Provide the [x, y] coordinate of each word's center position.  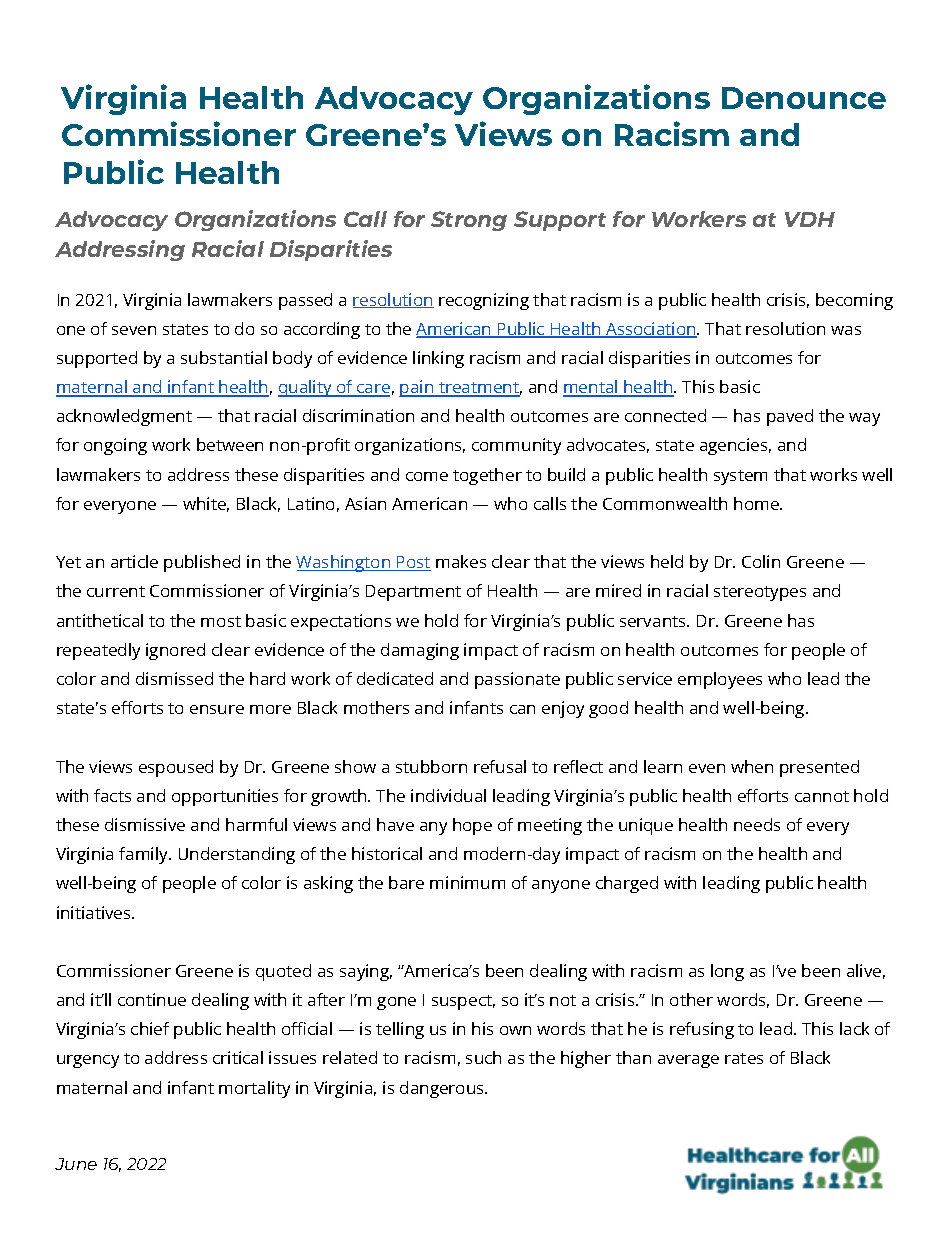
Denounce [804, 98]
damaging [420, 651]
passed [305, 301]
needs [757, 824]
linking [438, 359]
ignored [175, 651]
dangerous [443, 1089]
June [76, 1164]
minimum [467, 882]
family [145, 855]
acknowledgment [124, 417]
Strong [469, 221]
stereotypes [760, 593]
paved [790, 417]
